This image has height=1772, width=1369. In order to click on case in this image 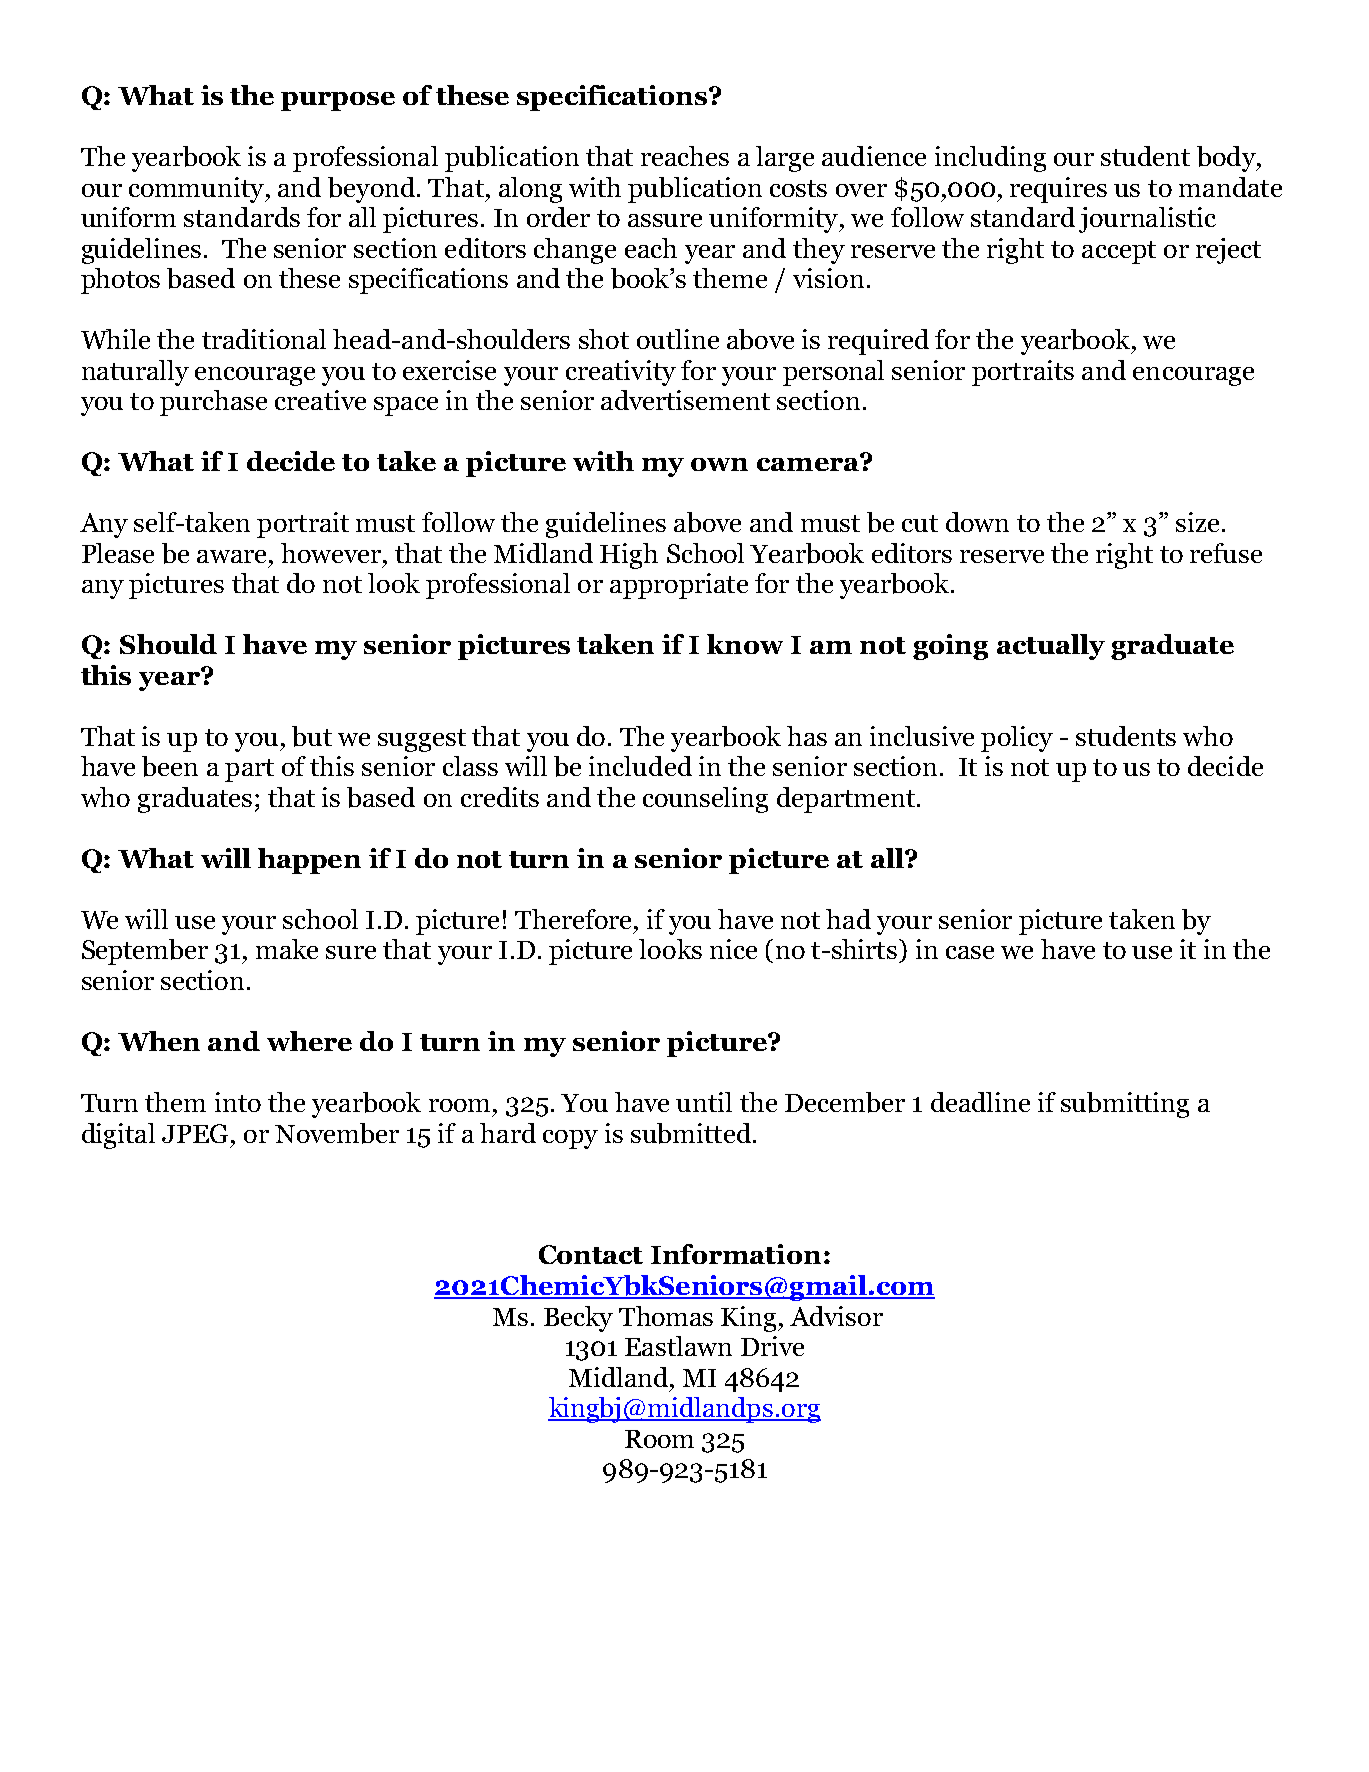, I will do `click(970, 952)`.
